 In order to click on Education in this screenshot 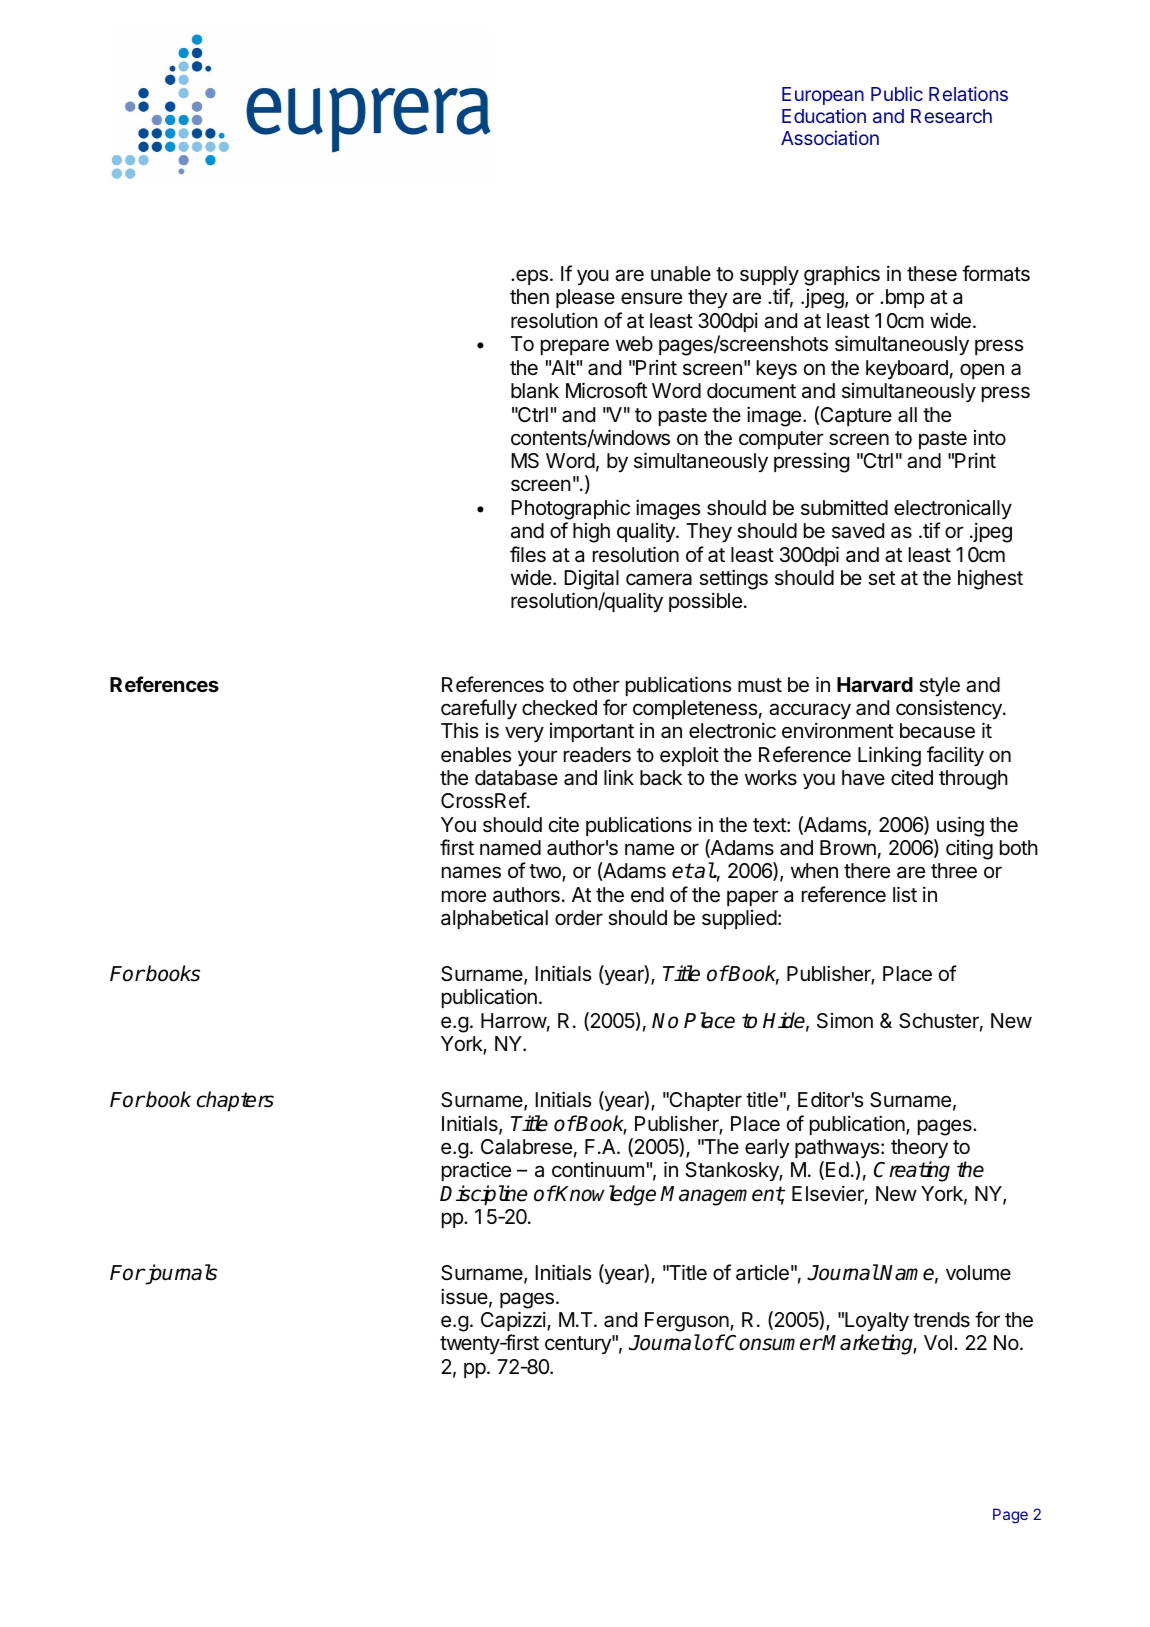, I will do `click(824, 115)`.
